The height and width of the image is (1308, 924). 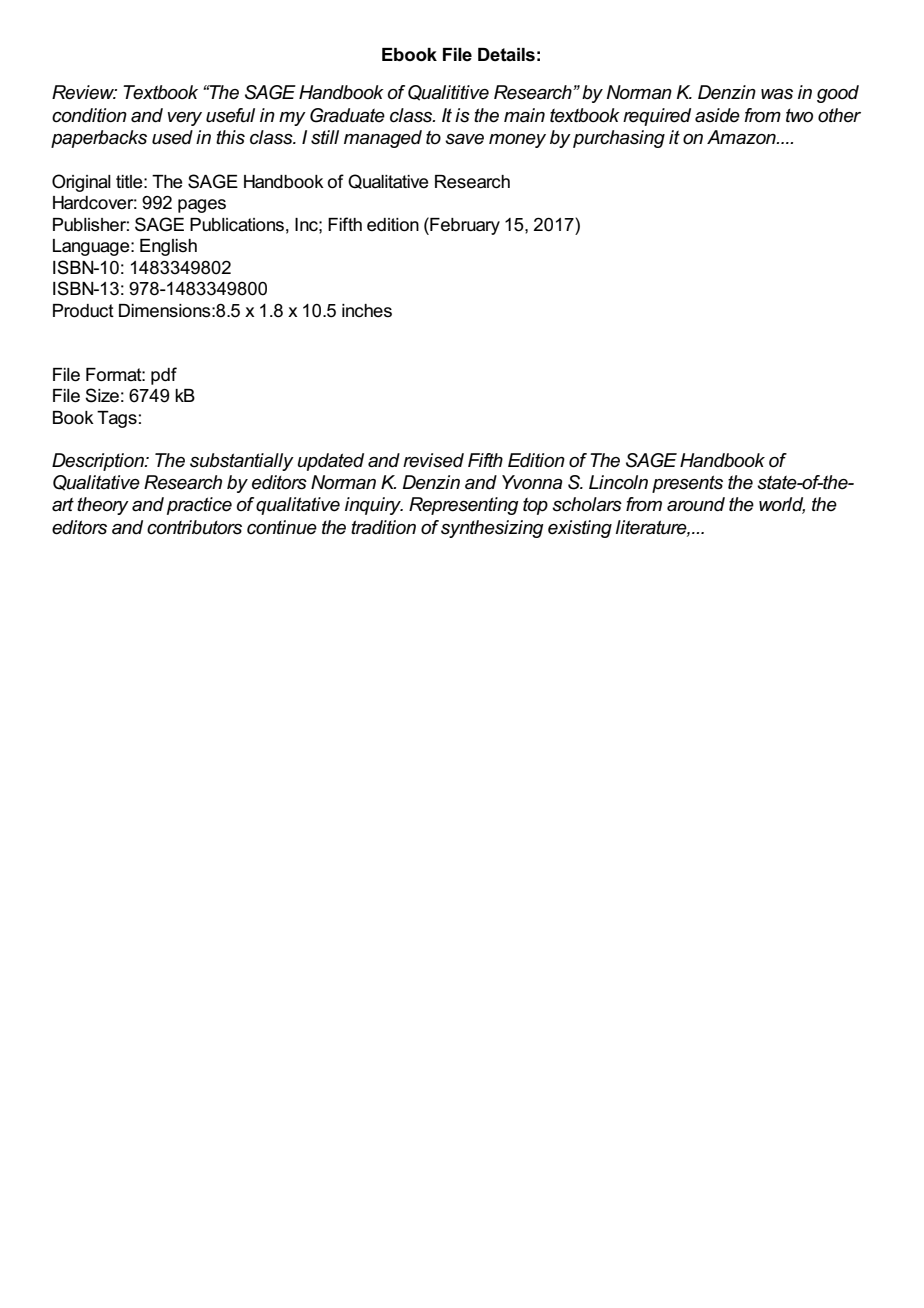 What do you see at coordinates (199, 506) in the image?
I see `practice` at bounding box center [199, 506].
